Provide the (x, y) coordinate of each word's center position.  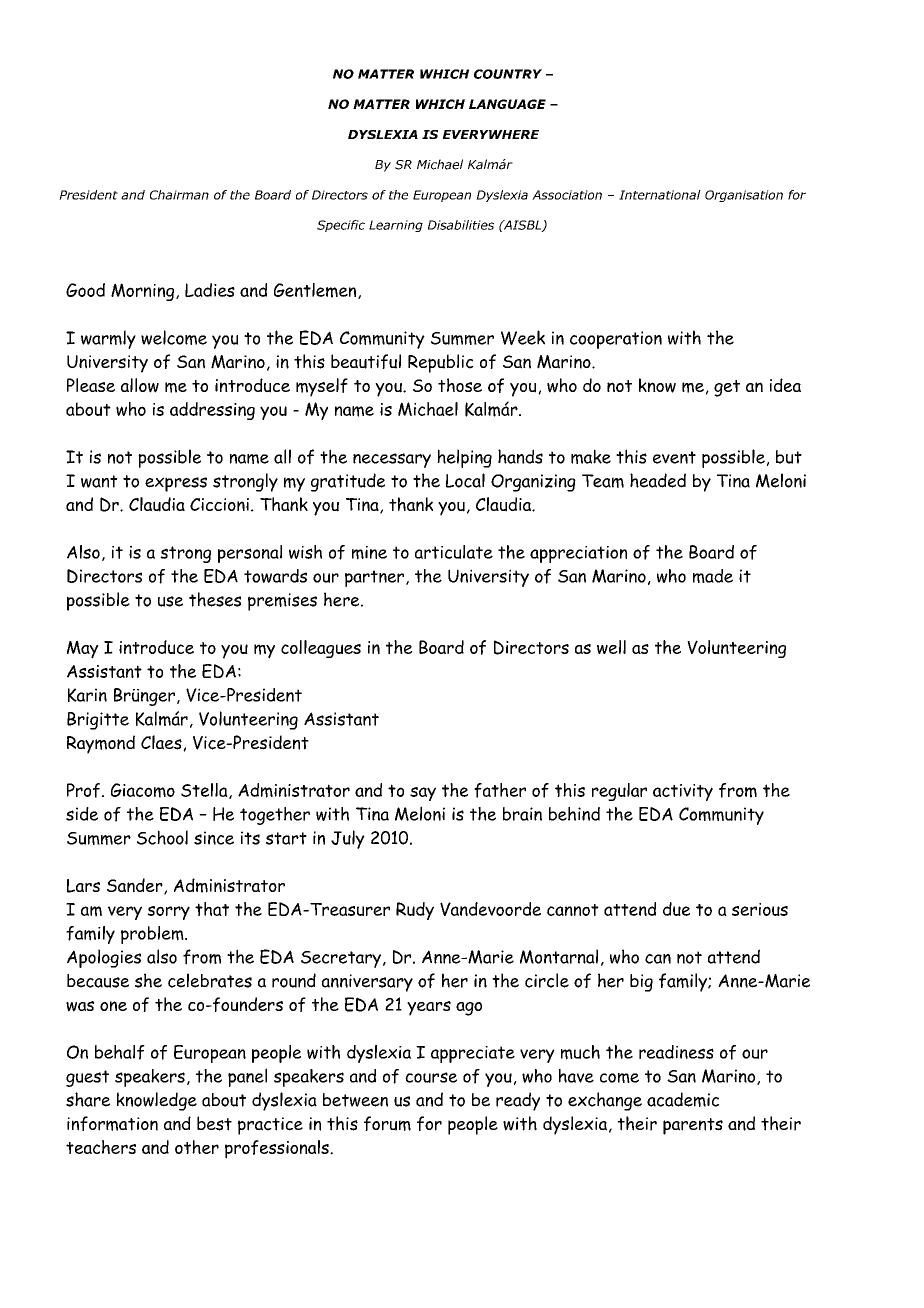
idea (785, 385)
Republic (441, 363)
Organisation (744, 196)
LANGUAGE (507, 104)
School (162, 837)
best (214, 1123)
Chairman (179, 195)
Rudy (415, 911)
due (676, 909)
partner (376, 578)
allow (140, 385)
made (713, 576)
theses (215, 599)
